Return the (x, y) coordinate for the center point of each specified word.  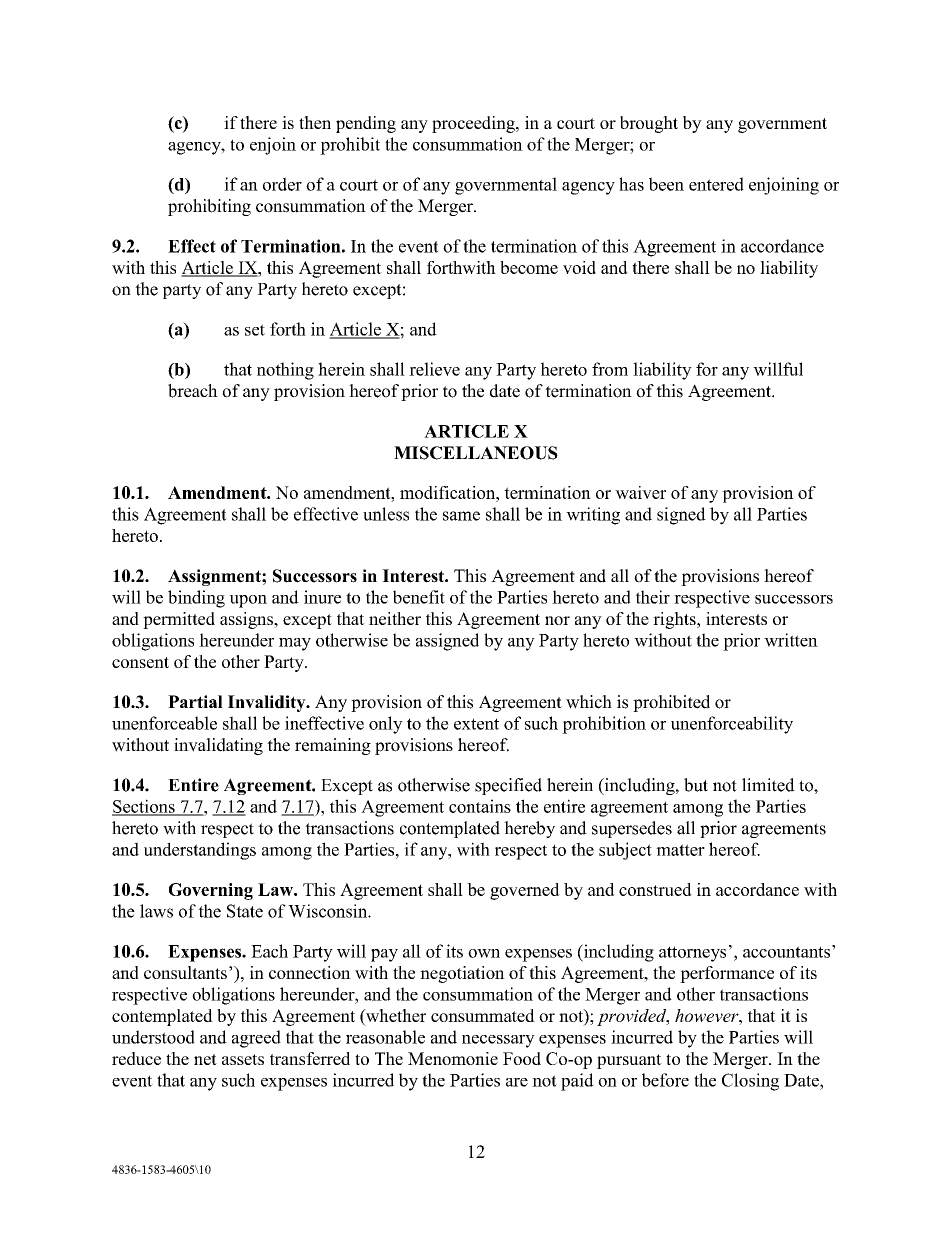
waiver (640, 492)
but (696, 785)
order (282, 184)
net (205, 1059)
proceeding (474, 124)
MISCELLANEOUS (476, 453)
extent (476, 724)
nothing (285, 371)
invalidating (218, 746)
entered (716, 184)
